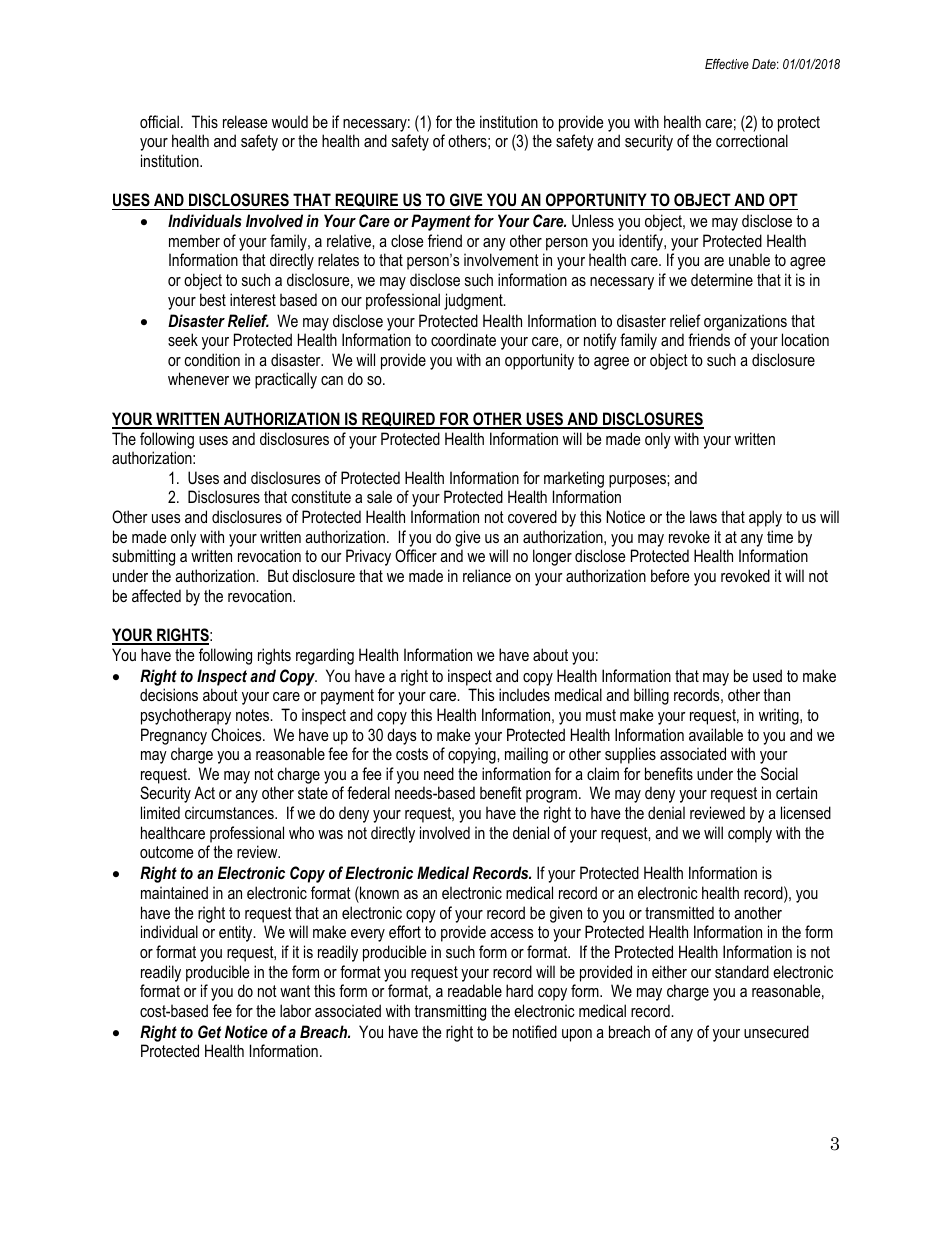 The width and height of the screenshot is (952, 1233). I want to click on Get, so click(209, 1031).
